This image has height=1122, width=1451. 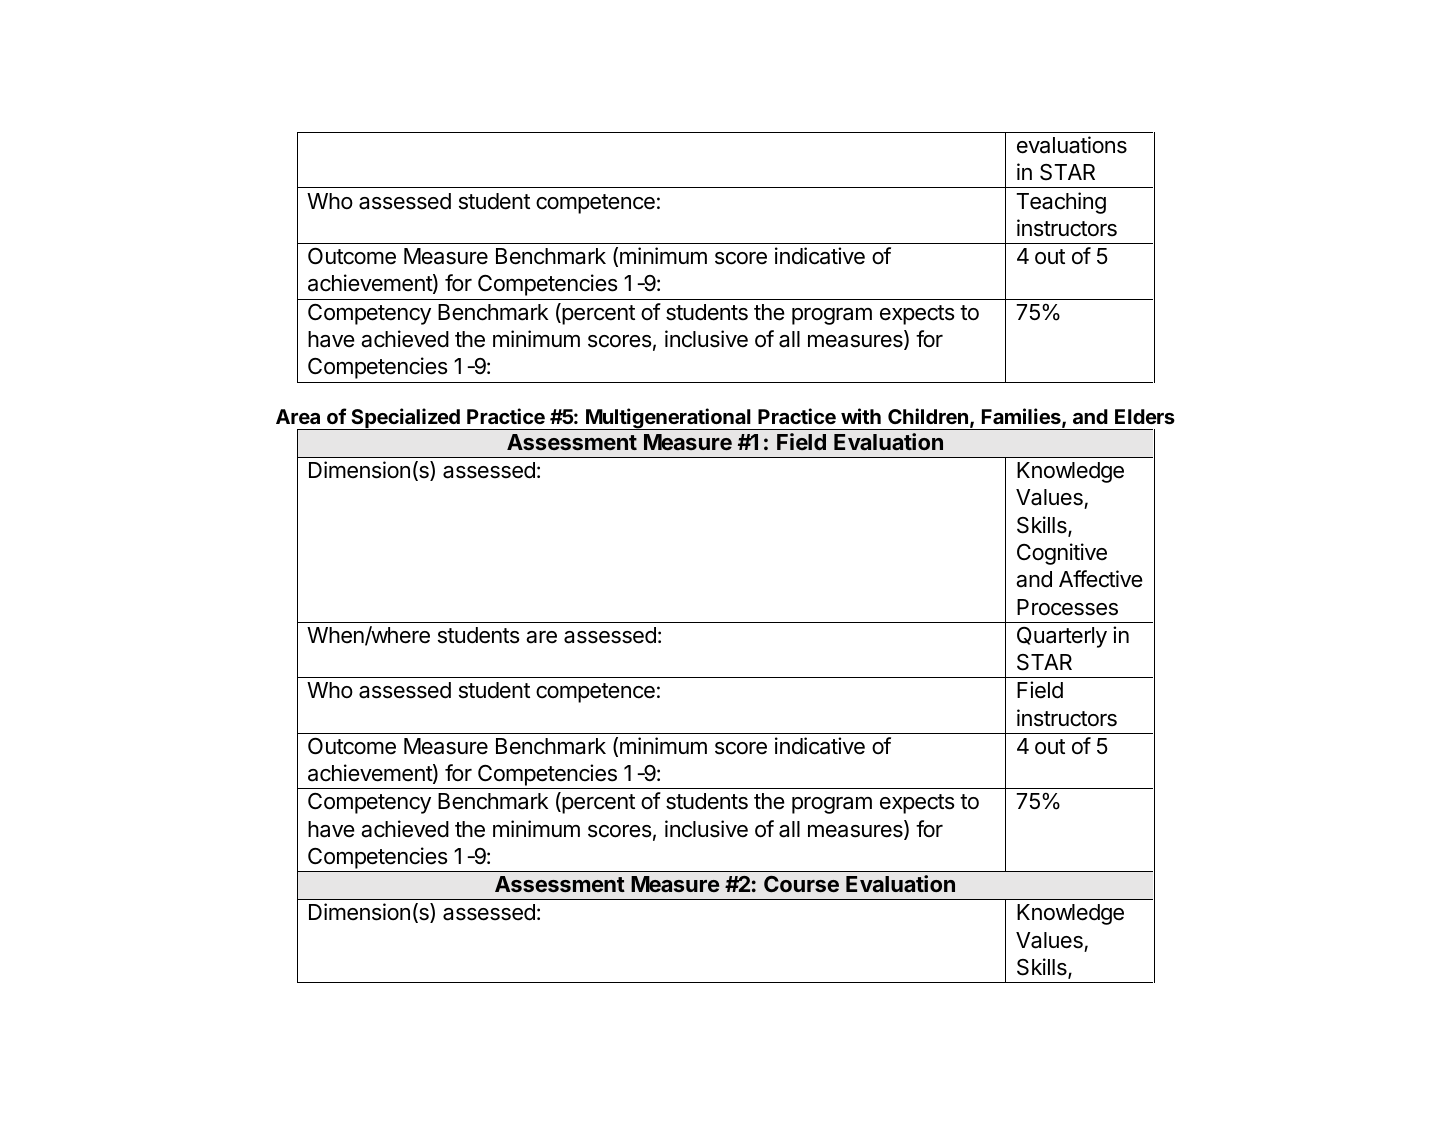 I want to click on Processes, so click(x=1067, y=607).
